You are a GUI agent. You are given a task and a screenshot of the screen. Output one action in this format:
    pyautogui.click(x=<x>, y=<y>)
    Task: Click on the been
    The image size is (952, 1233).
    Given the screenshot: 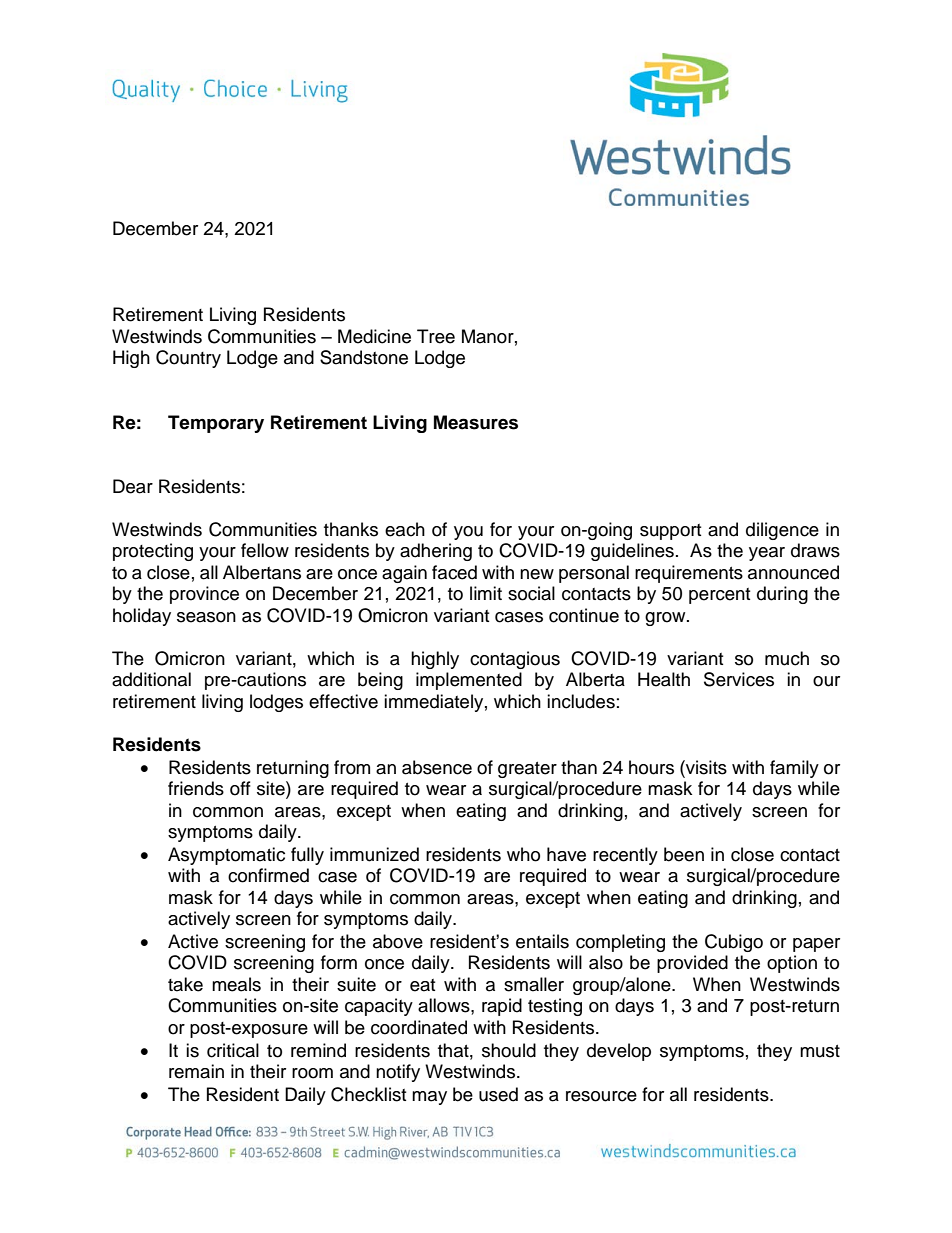 What is the action you would take?
    pyautogui.click(x=684, y=854)
